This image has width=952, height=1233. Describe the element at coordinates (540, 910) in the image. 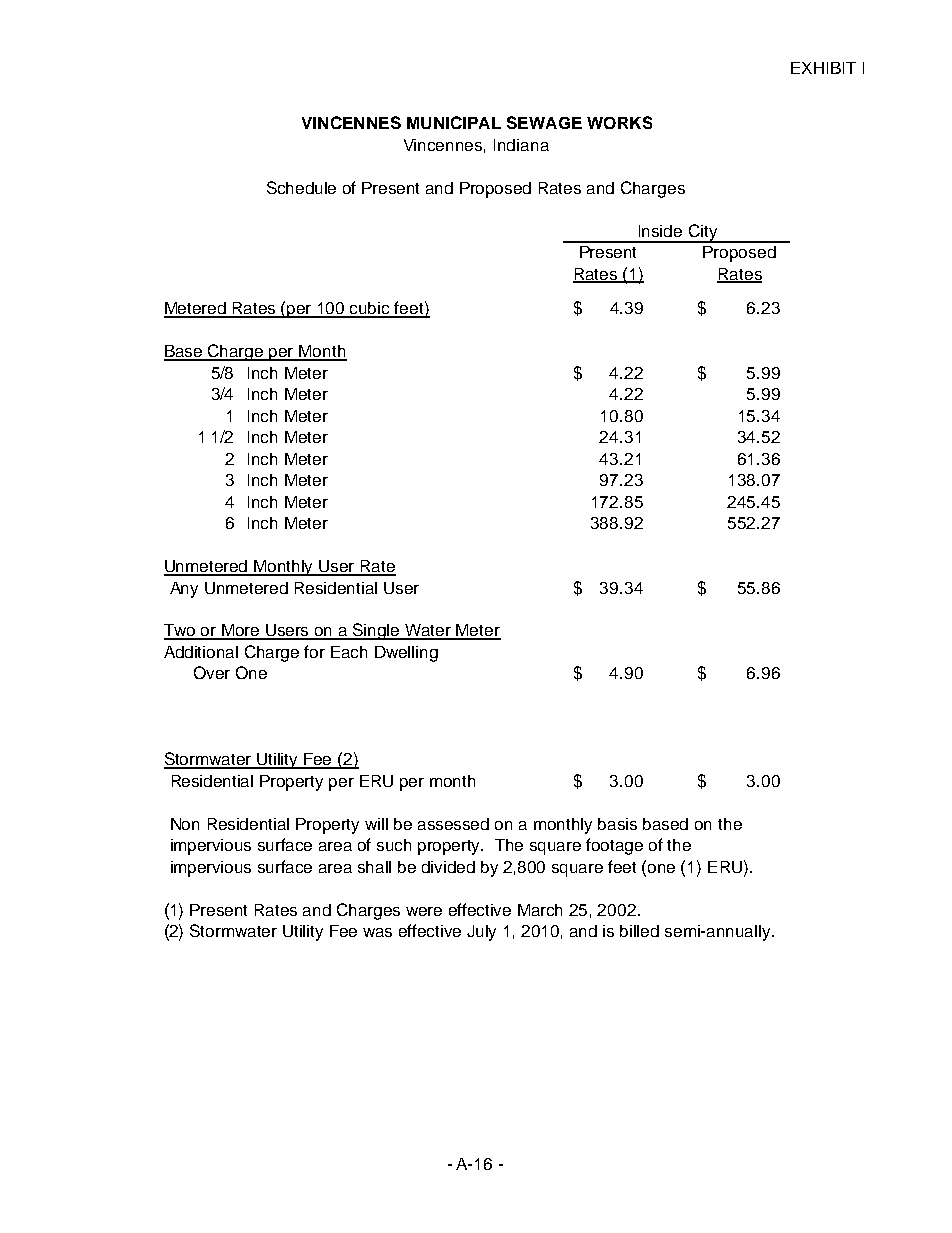

I see `March` at that location.
